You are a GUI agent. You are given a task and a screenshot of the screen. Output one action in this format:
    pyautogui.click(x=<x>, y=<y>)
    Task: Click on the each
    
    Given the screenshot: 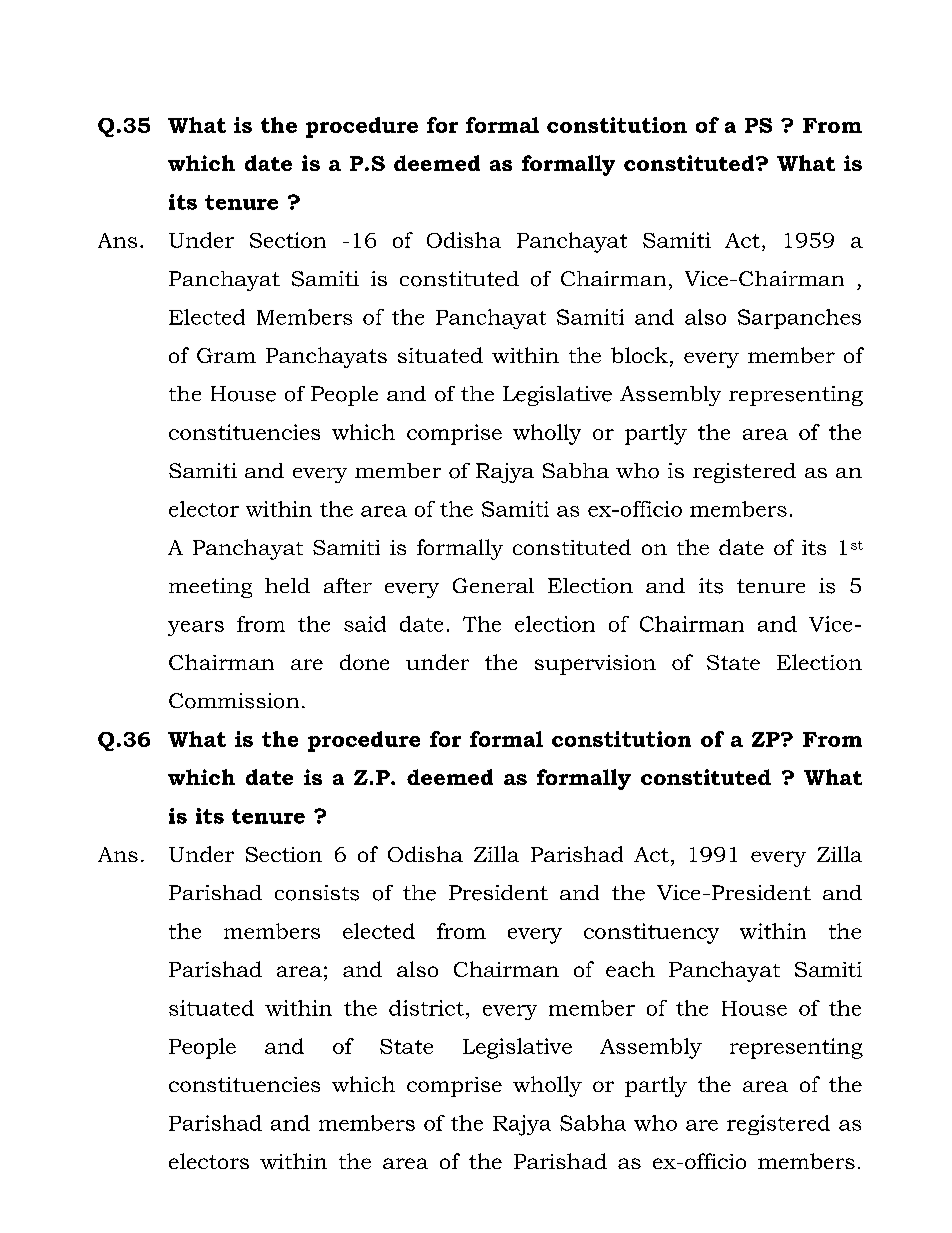 What is the action you would take?
    pyautogui.click(x=630, y=969)
